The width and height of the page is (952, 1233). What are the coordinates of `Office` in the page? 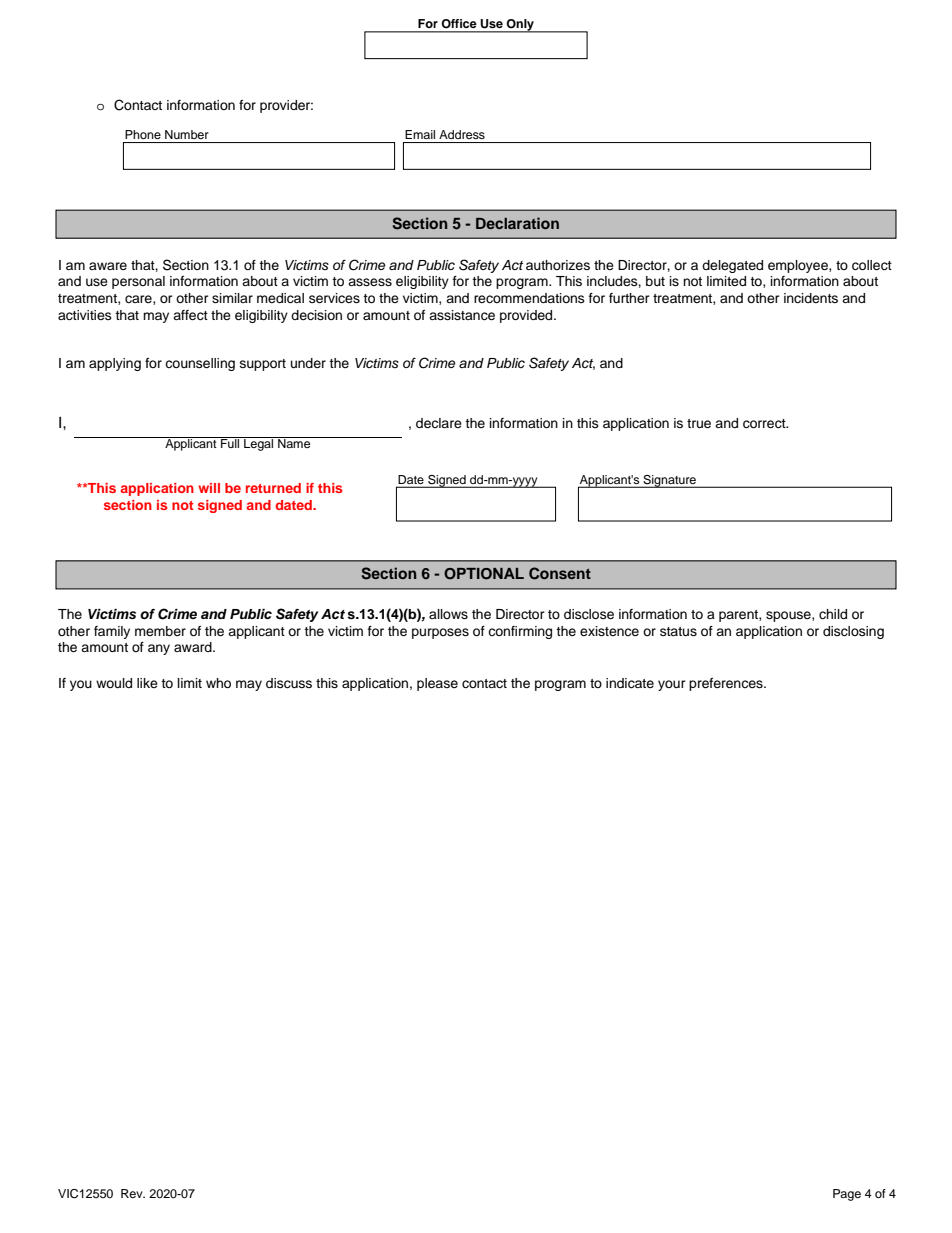 It's located at (459, 23).
